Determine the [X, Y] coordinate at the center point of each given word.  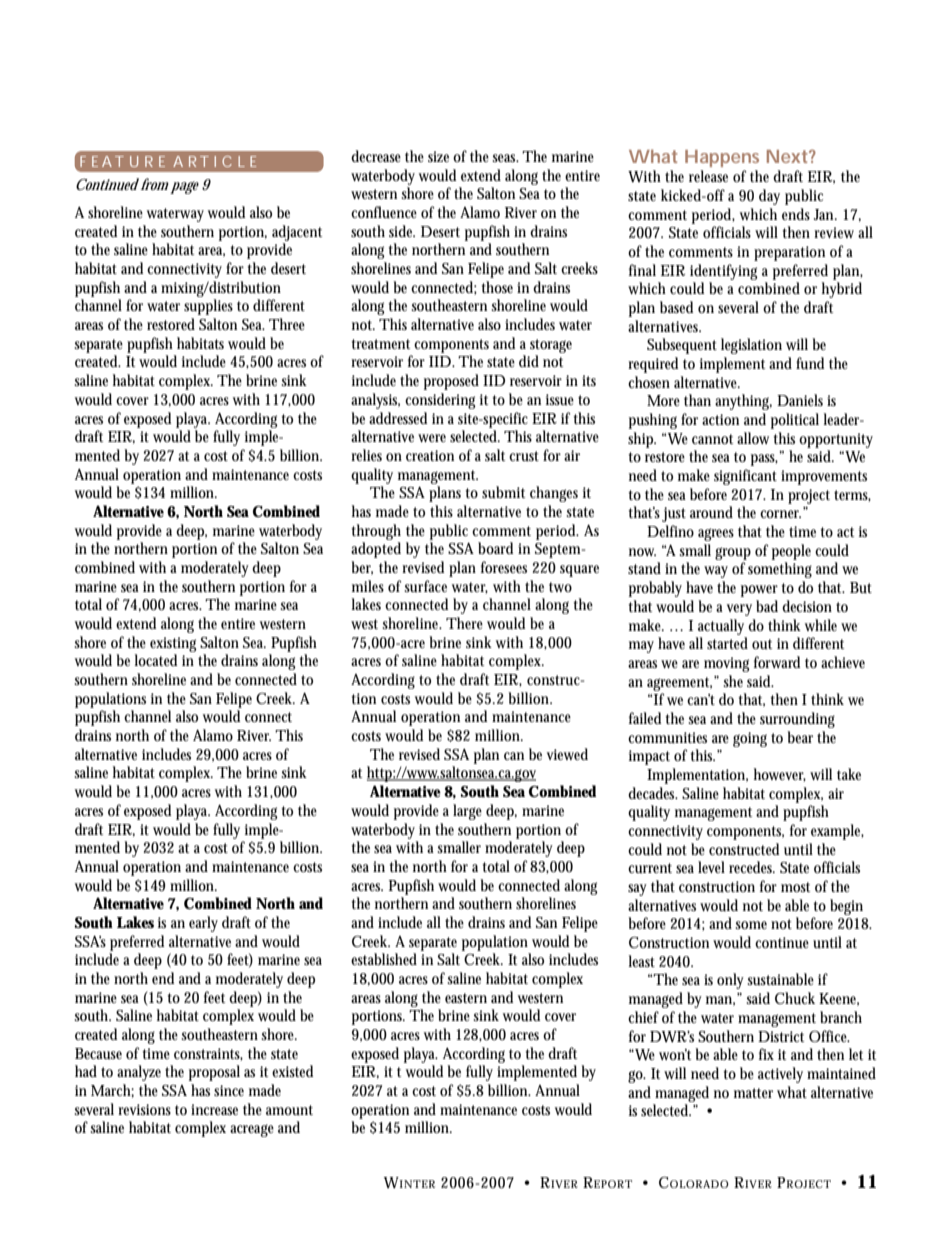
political [795, 421]
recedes [751, 867]
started [727, 643]
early [203, 924]
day [769, 197]
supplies [208, 307]
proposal [214, 1073]
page [184, 187]
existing [173, 644]
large [467, 812]
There [464, 623]
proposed [451, 382]
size [438, 156]
